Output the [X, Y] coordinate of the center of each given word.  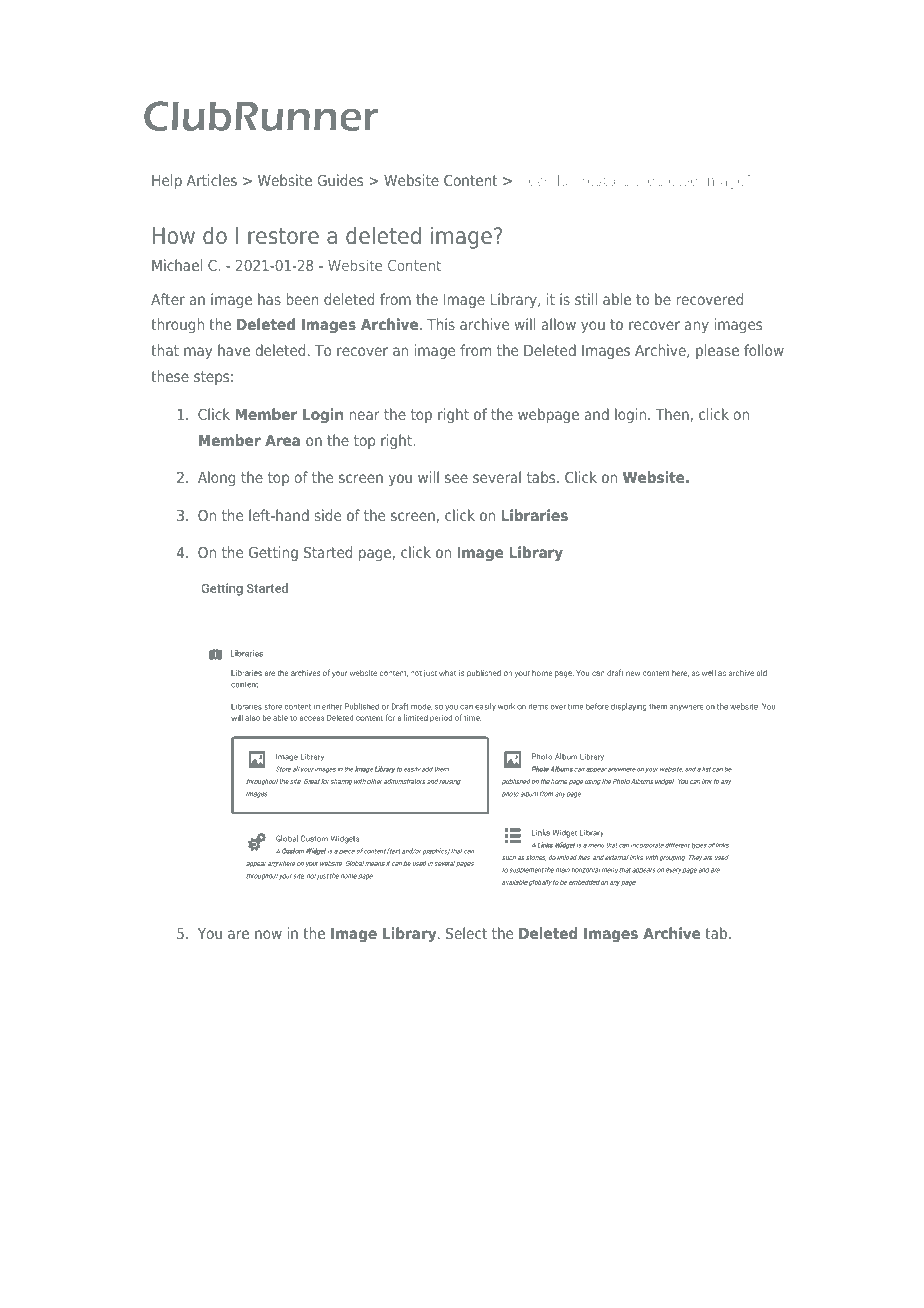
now [268, 934]
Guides [340, 180]
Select [466, 933]
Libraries [534, 515]
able [617, 299]
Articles [212, 180]
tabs [542, 477]
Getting [273, 553]
